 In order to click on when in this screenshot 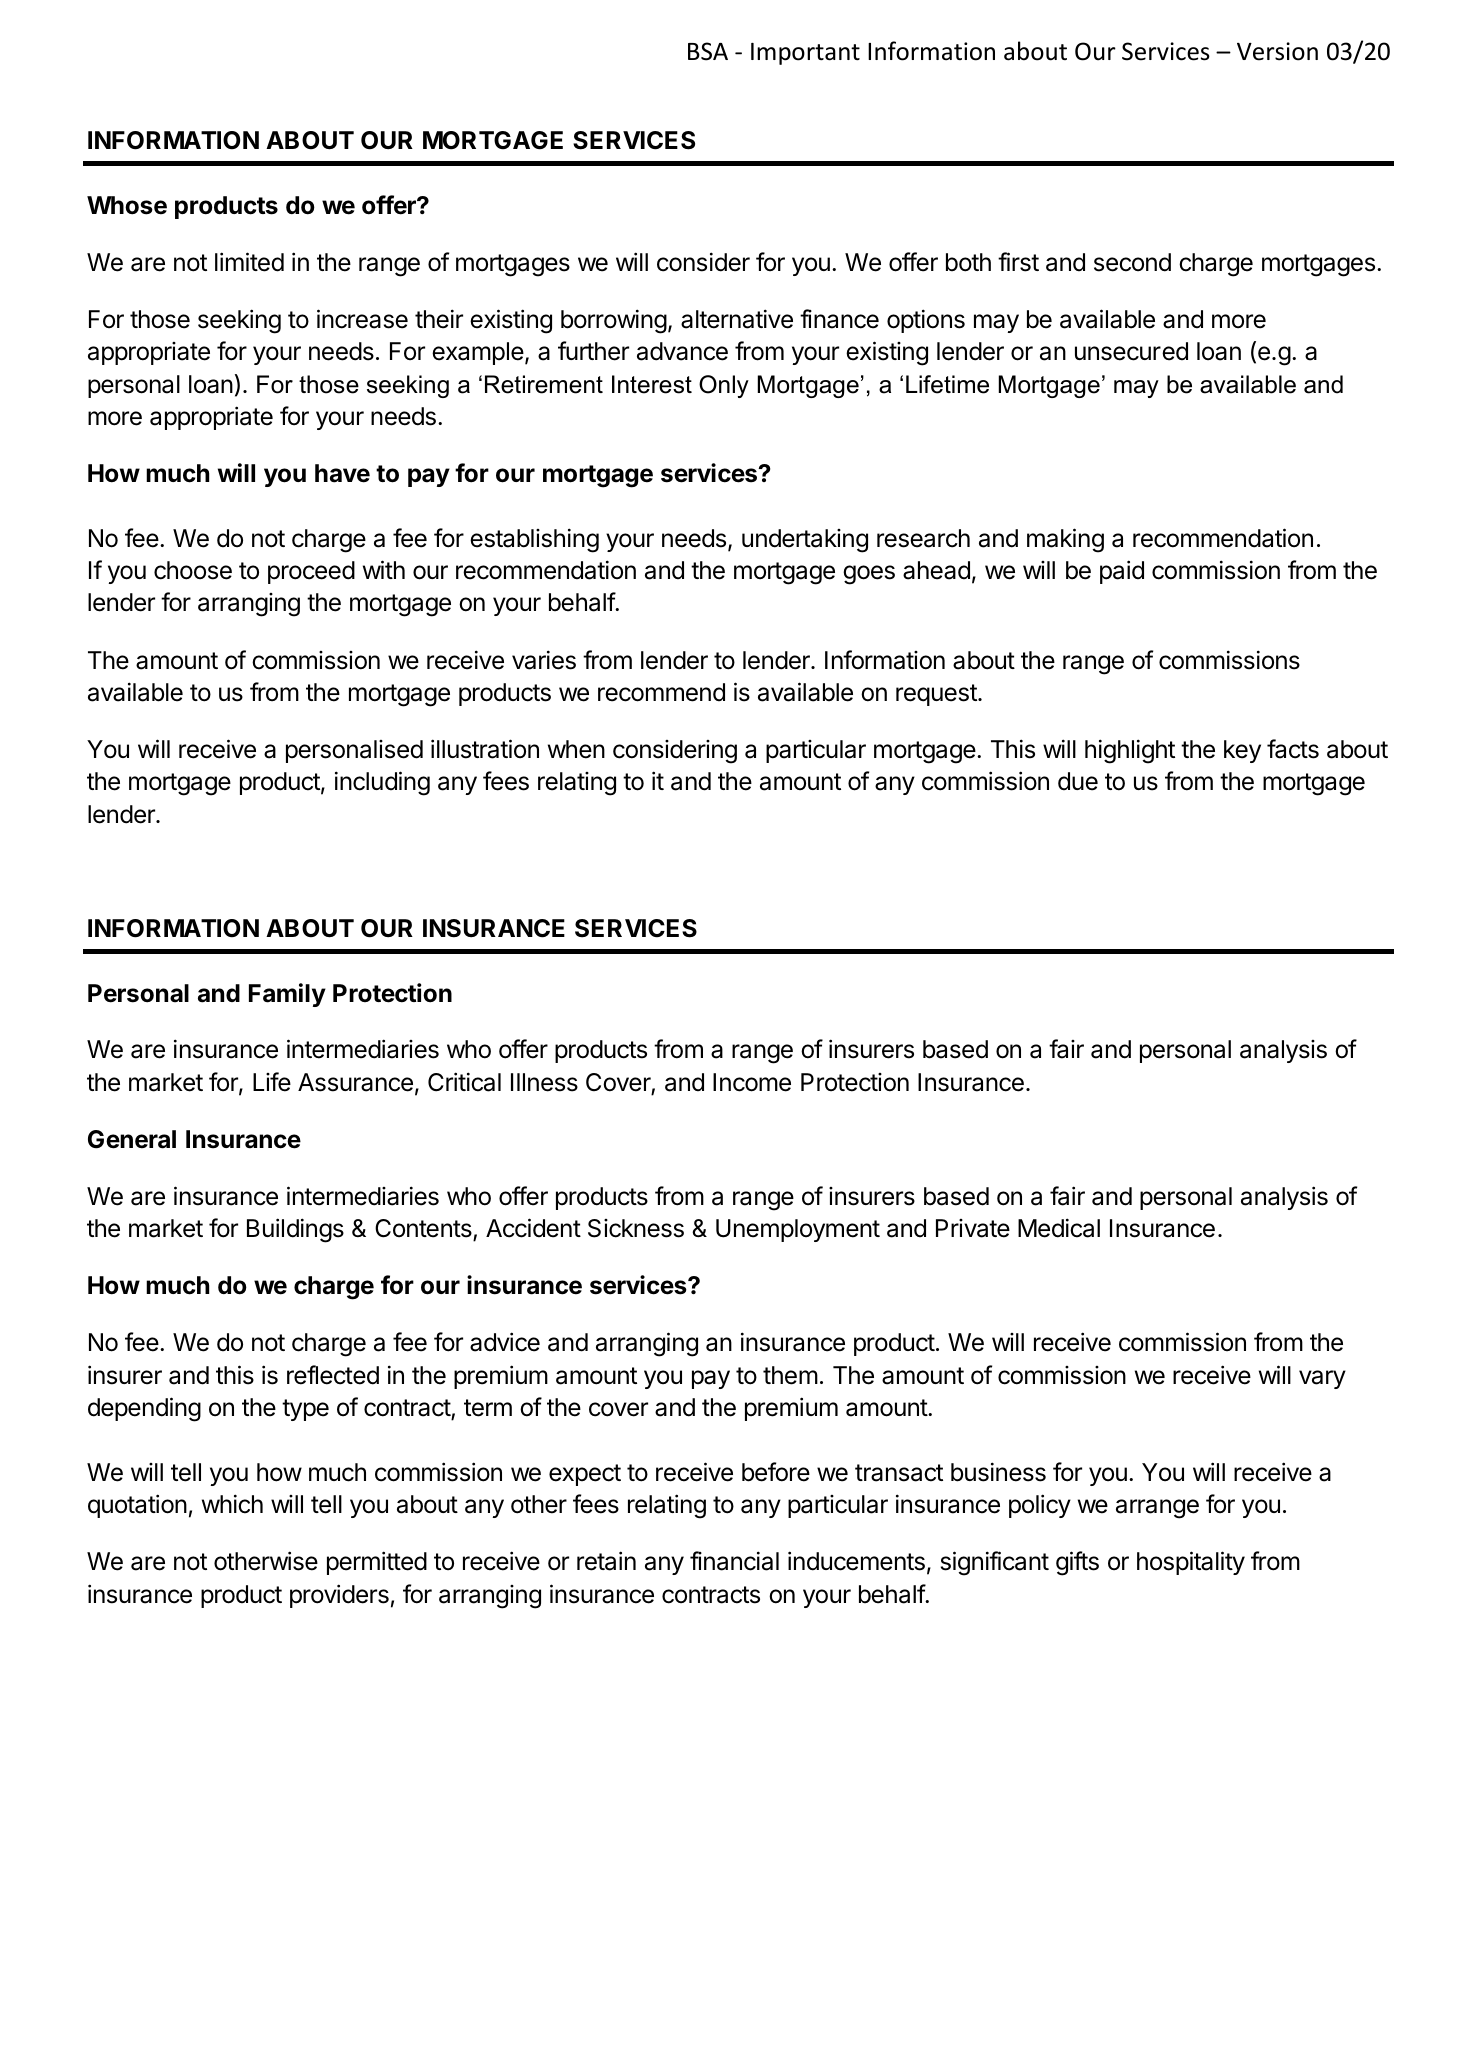, I will do `click(576, 749)`.
